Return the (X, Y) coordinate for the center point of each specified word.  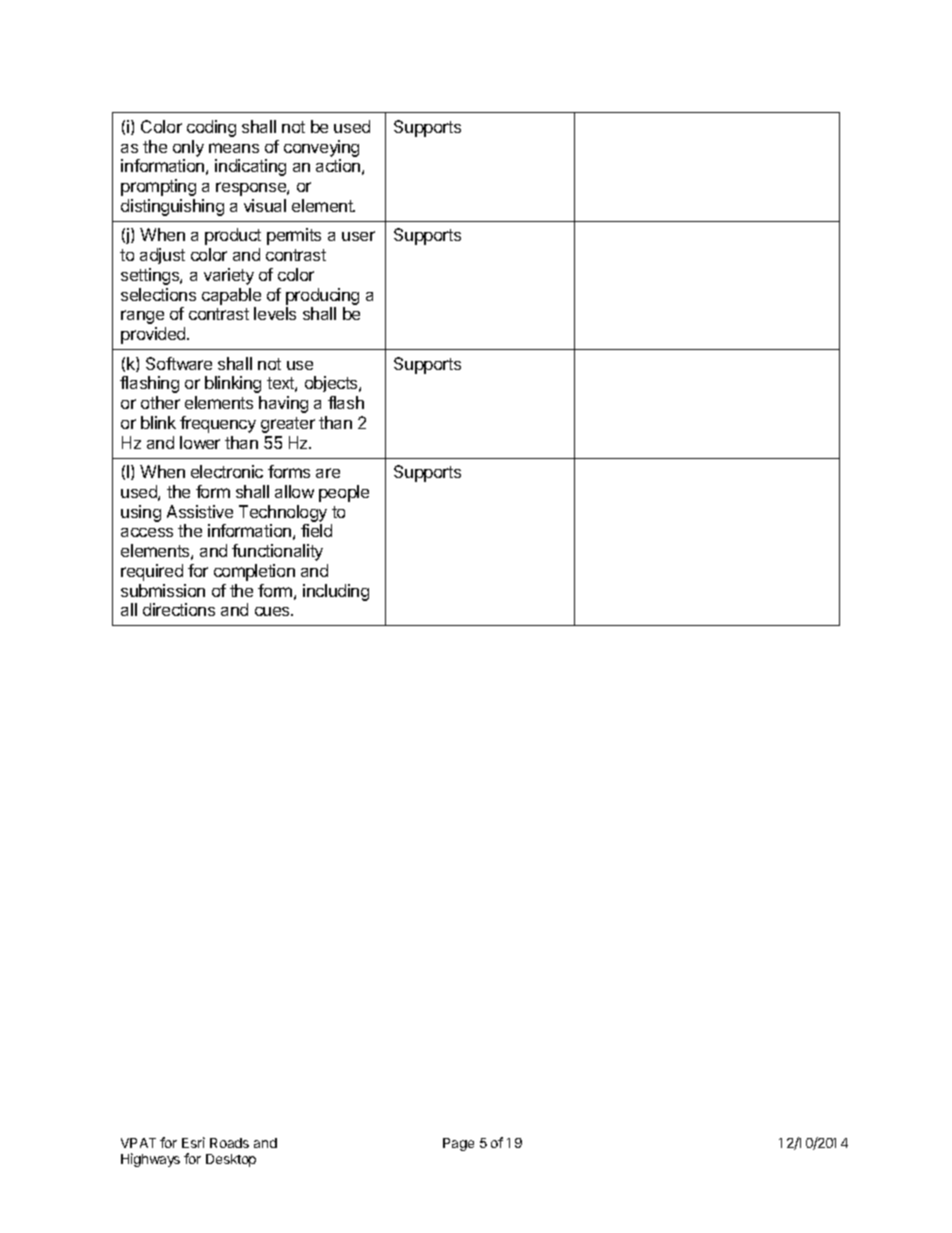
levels (275, 313)
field (316, 530)
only (188, 148)
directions (179, 609)
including (336, 592)
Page (458, 1144)
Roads (229, 1143)
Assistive (200, 511)
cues (273, 611)
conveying (321, 148)
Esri (193, 1142)
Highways (150, 1160)
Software (179, 363)
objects (332, 384)
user (358, 236)
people (344, 493)
